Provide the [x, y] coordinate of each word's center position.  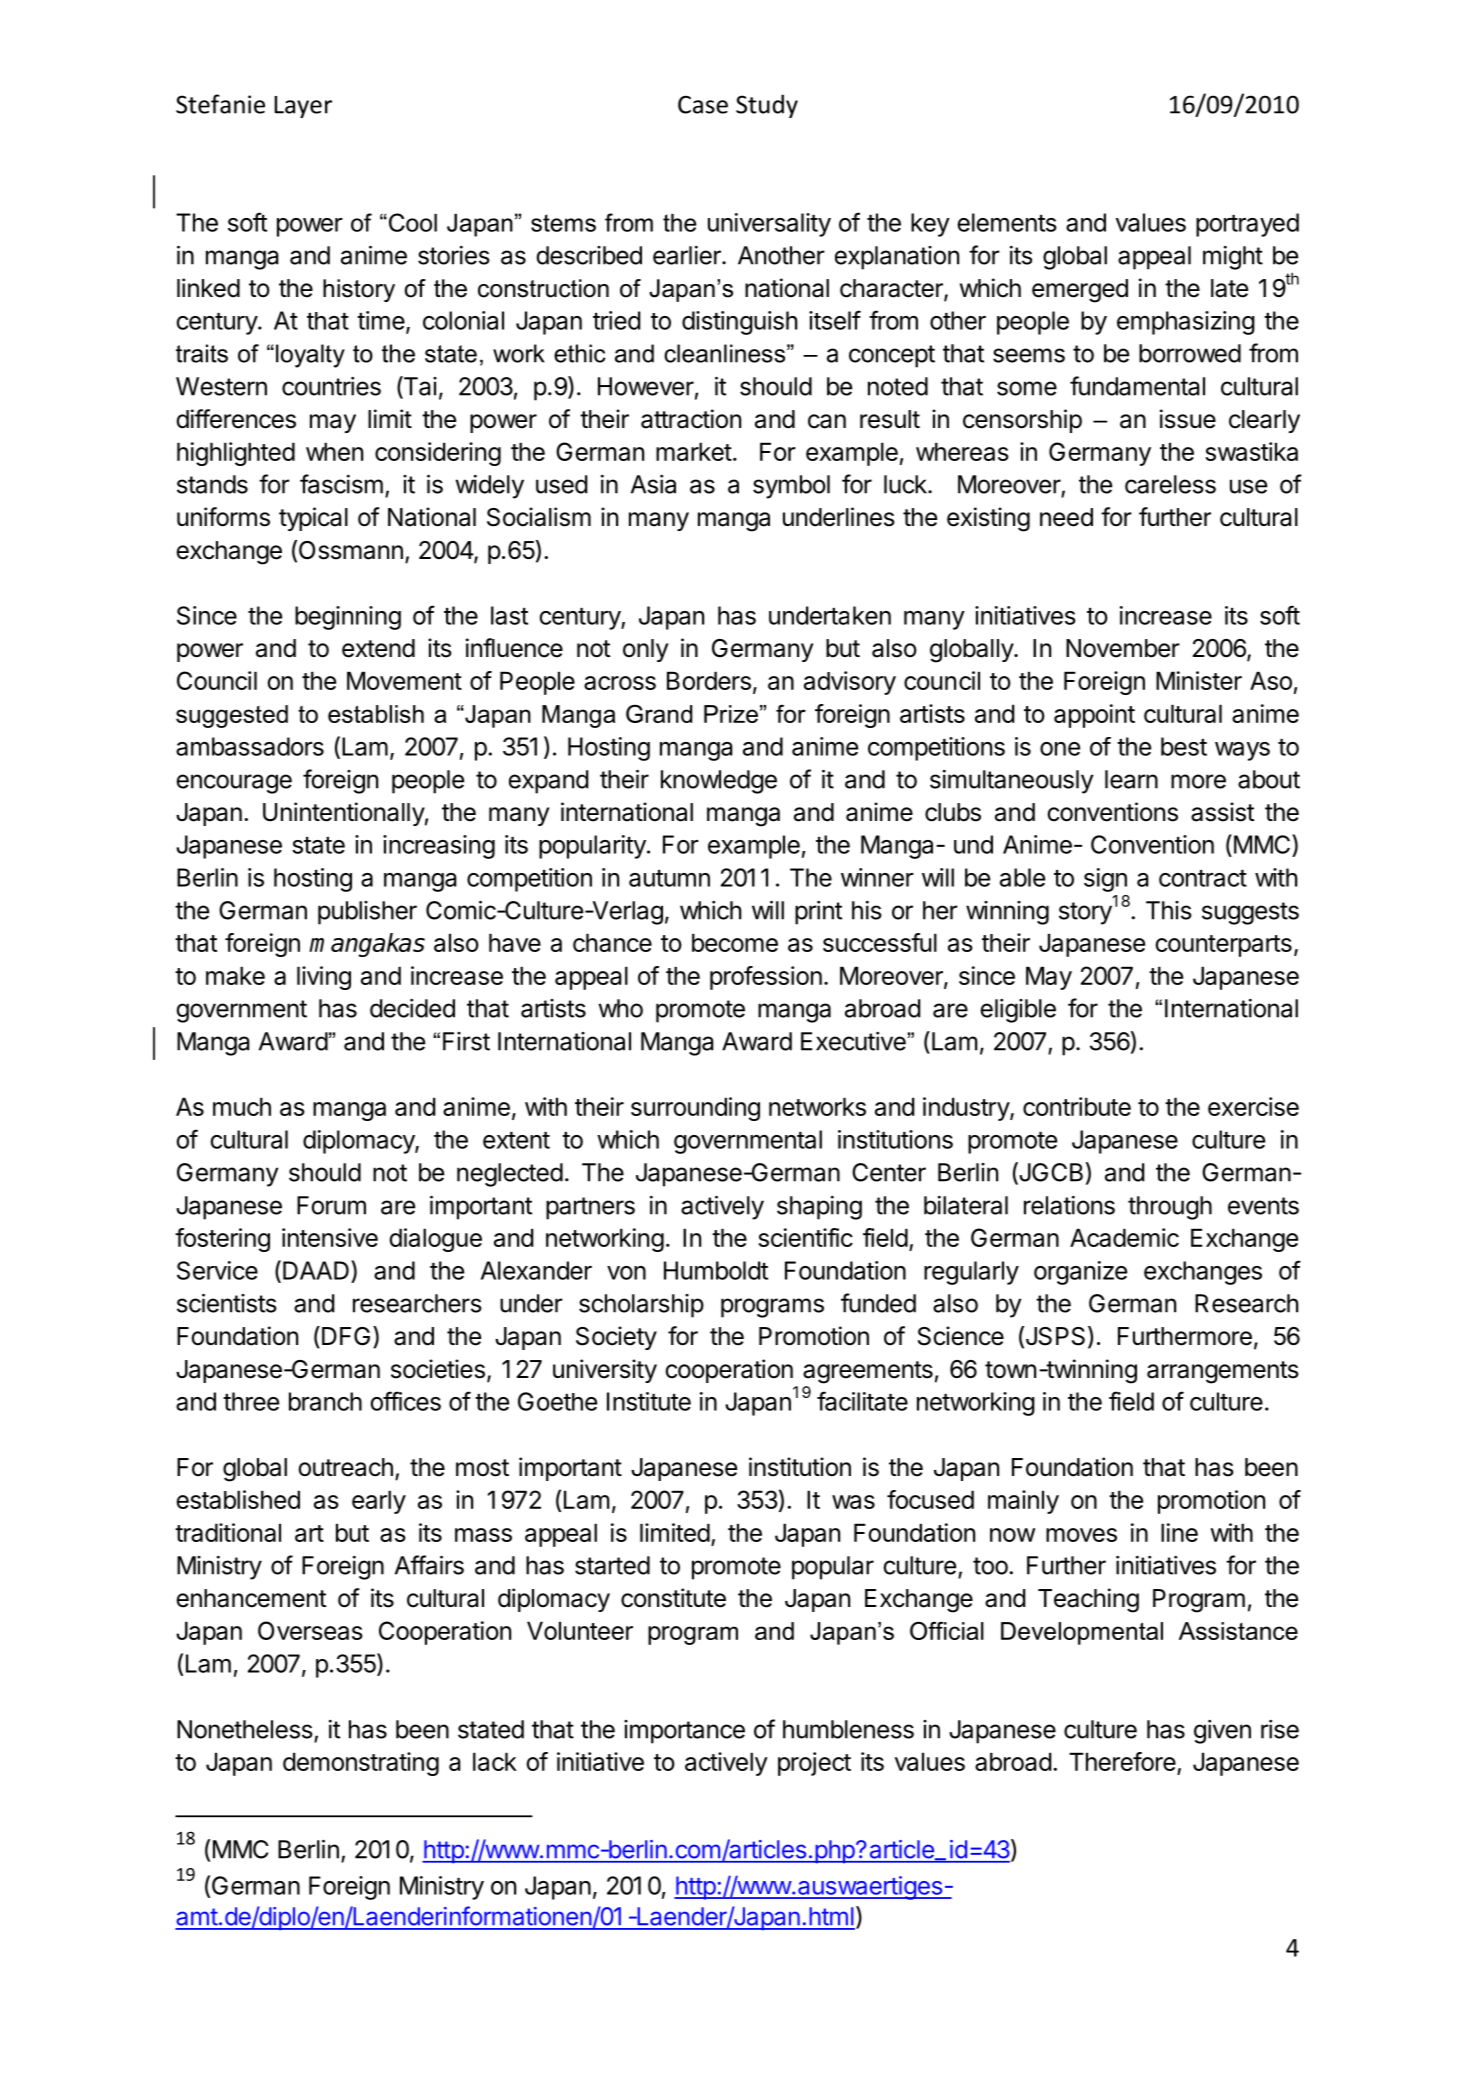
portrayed [1247, 225]
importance [684, 1732]
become [735, 942]
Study [767, 106]
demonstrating [361, 1764]
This [1169, 910]
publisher [367, 913]
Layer [303, 107]
